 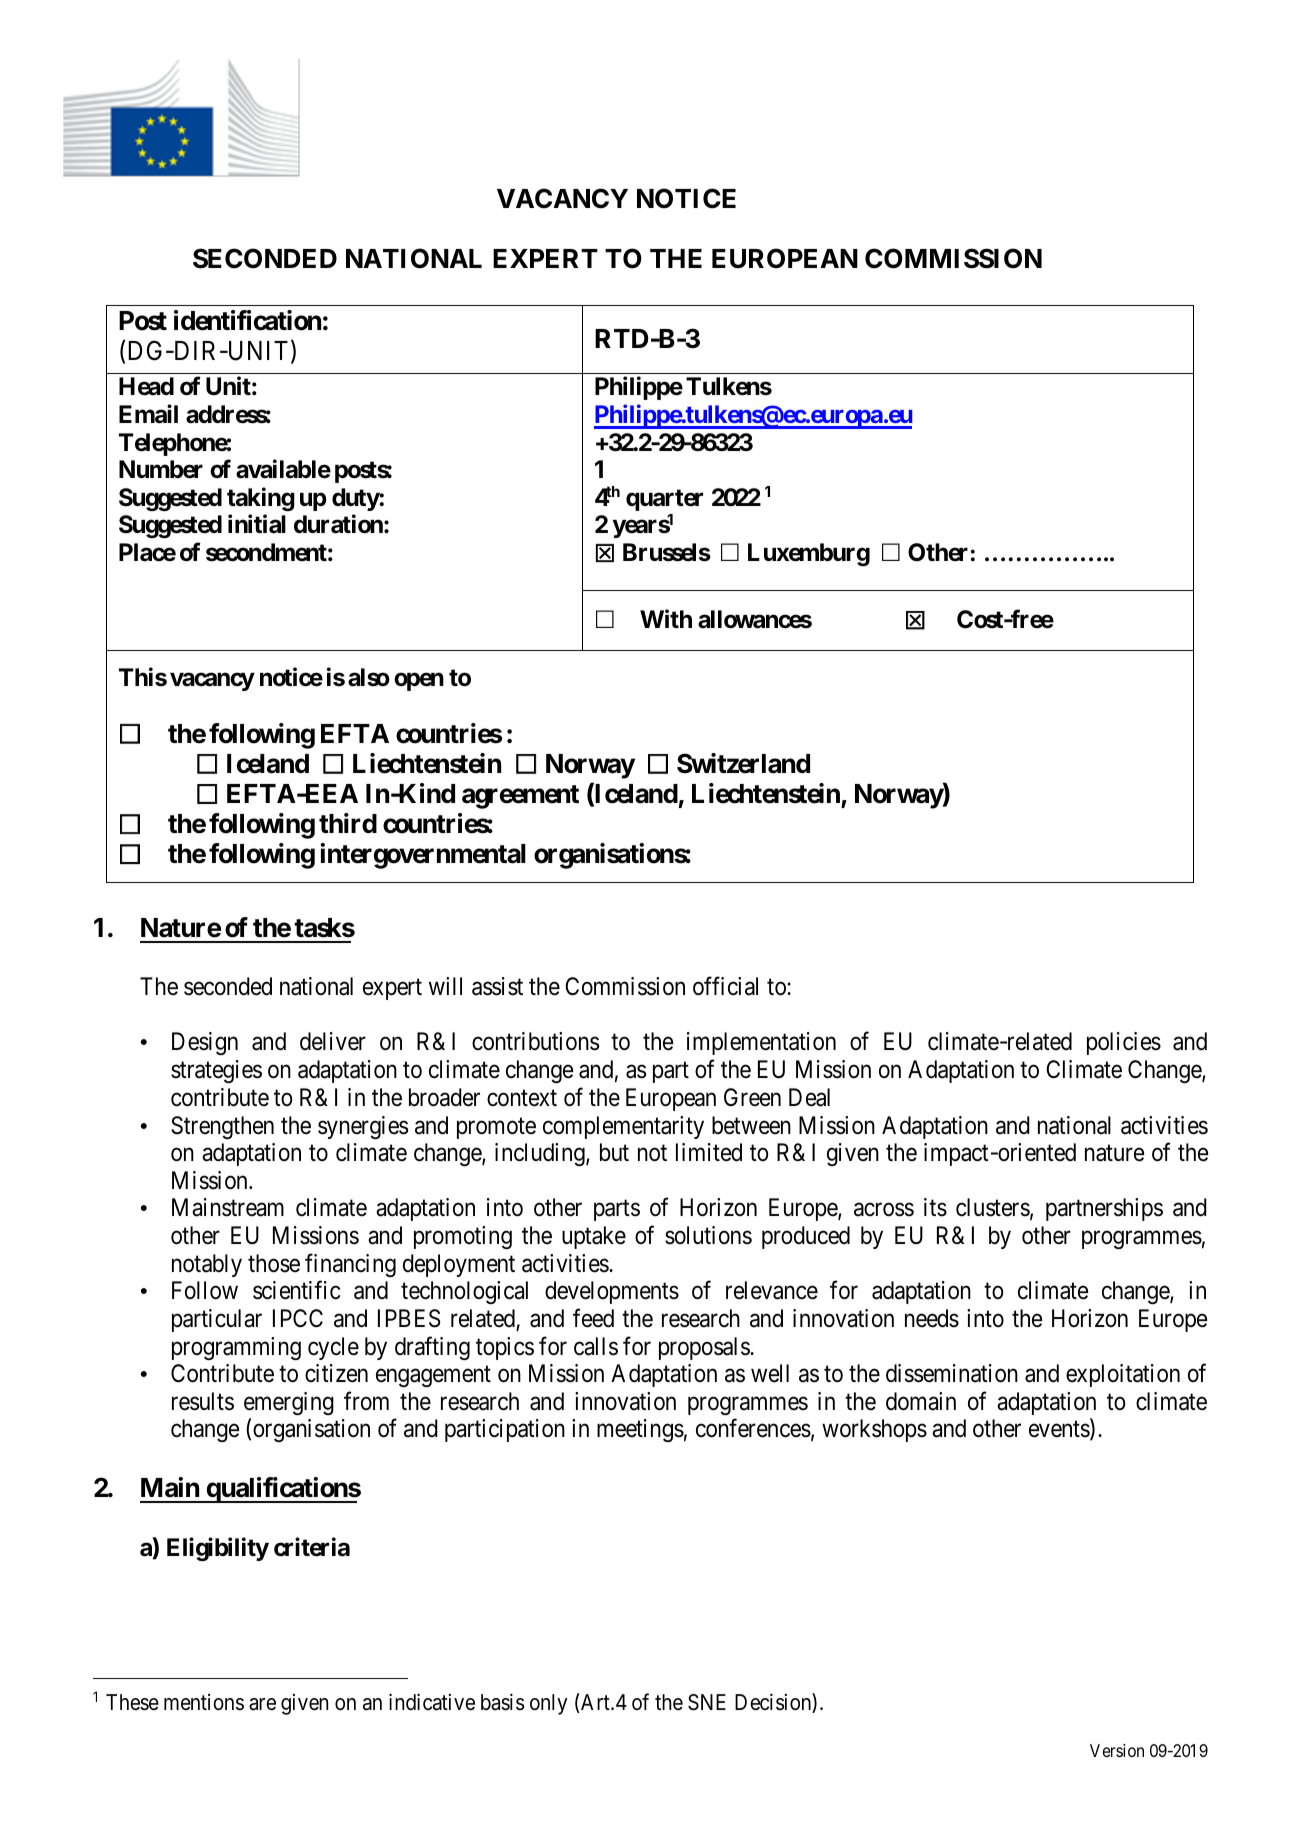 What do you see at coordinates (205, 1043) in the screenshot?
I see `Design` at bounding box center [205, 1043].
